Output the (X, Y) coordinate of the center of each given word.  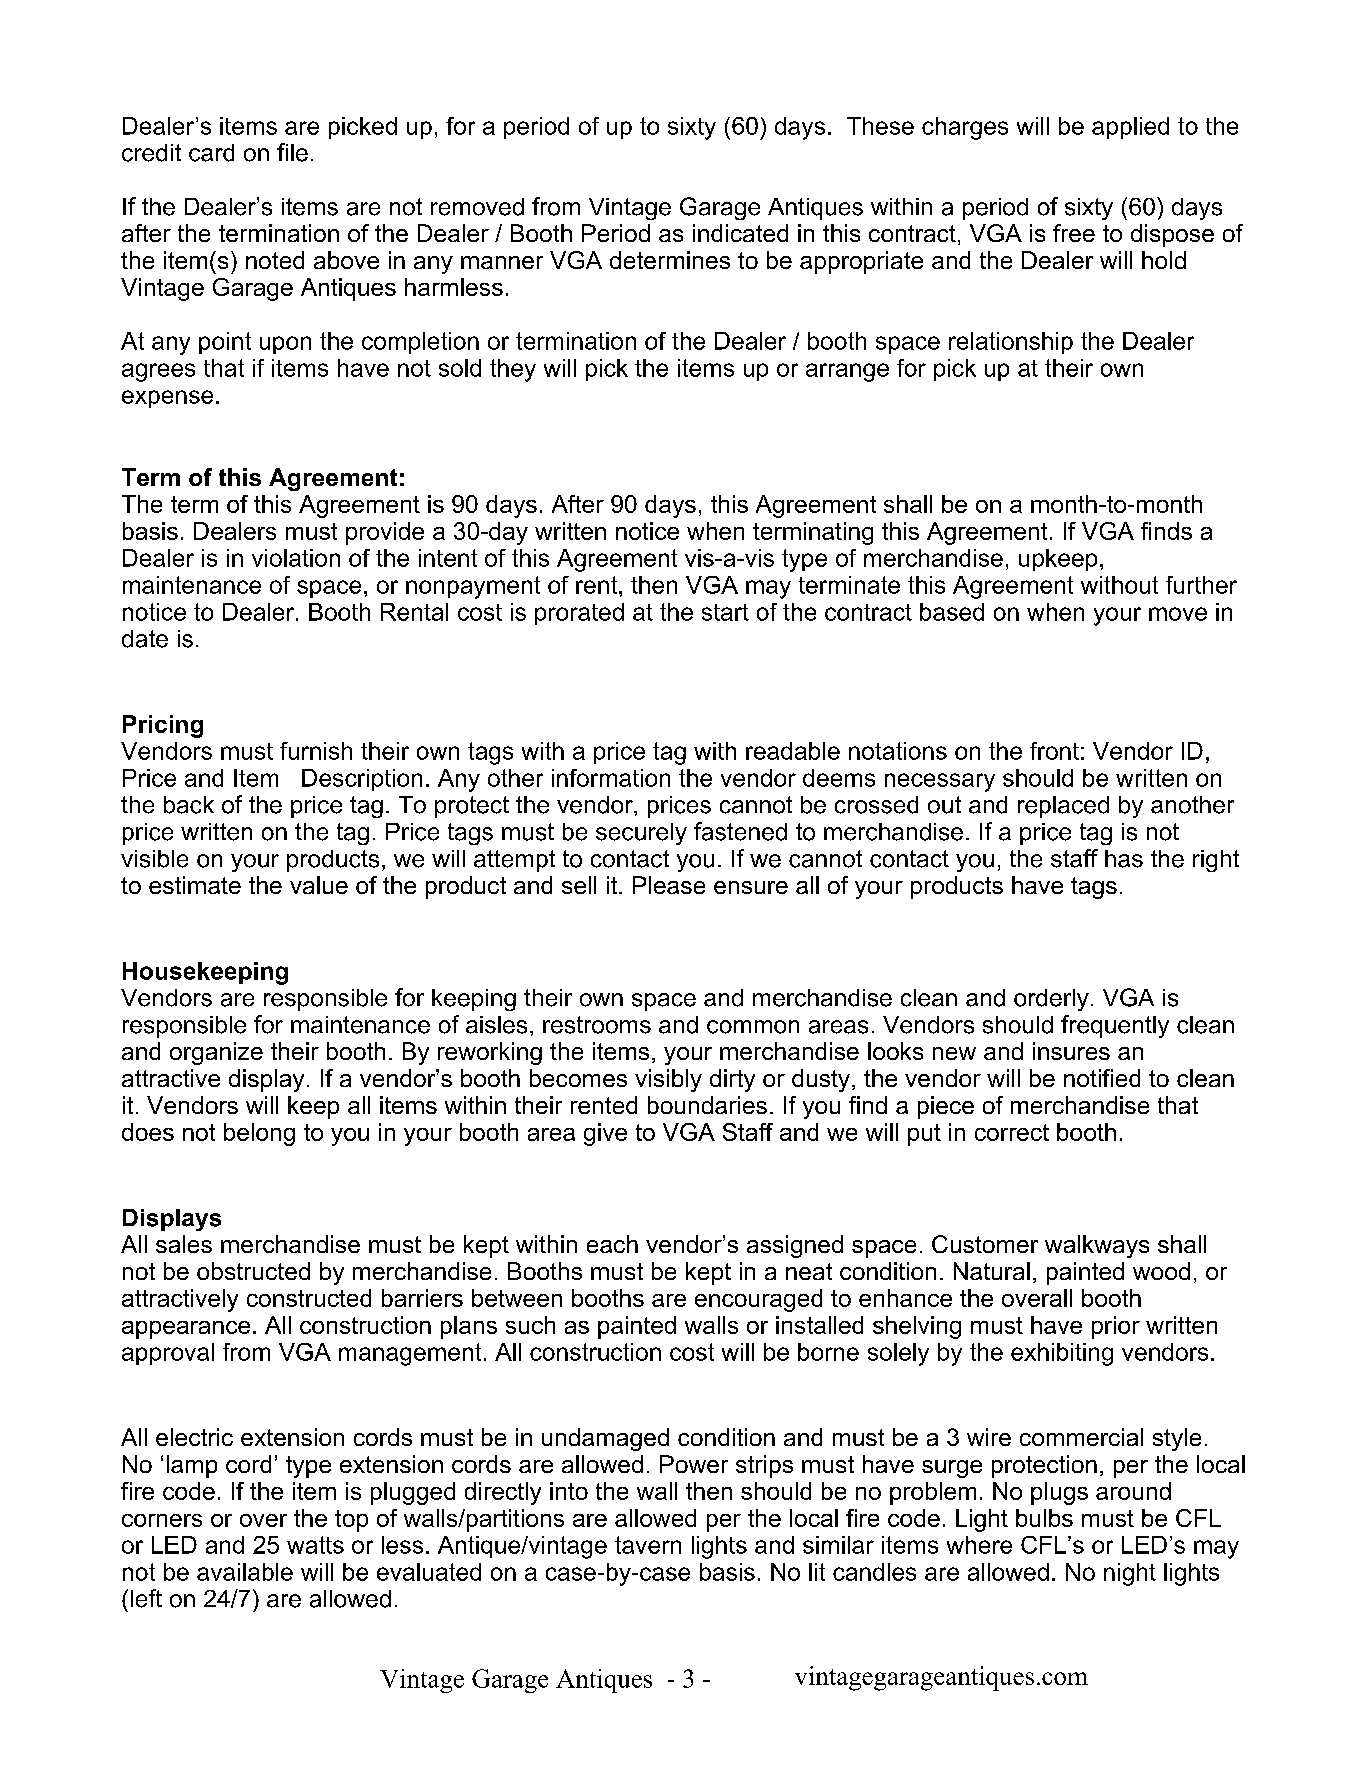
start (725, 612)
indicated (740, 233)
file (292, 152)
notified (1102, 1078)
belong (259, 1134)
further (1201, 585)
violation (296, 558)
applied (1130, 128)
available (245, 1572)
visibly (668, 1080)
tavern (648, 1545)
